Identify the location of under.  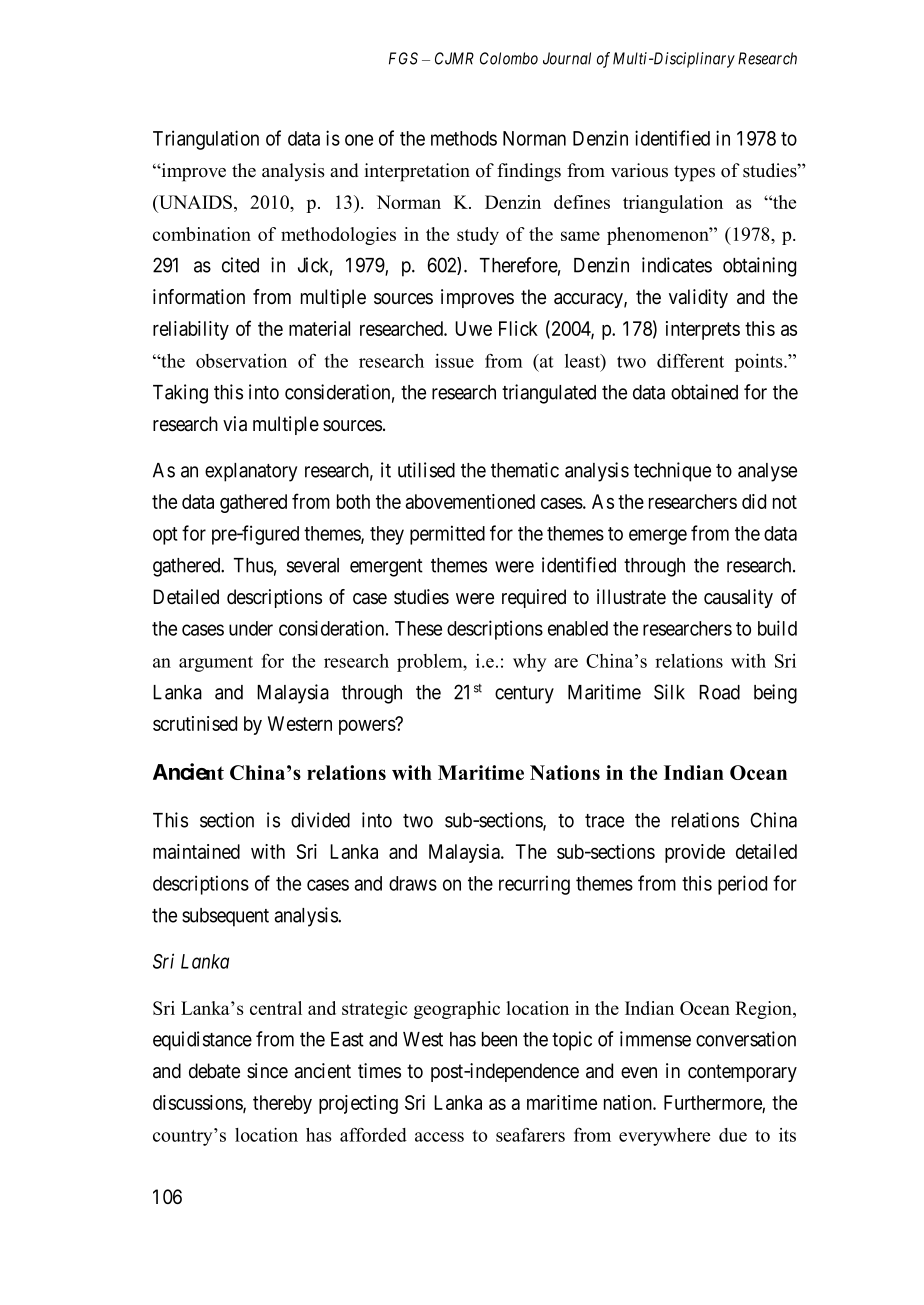
(251, 628).
